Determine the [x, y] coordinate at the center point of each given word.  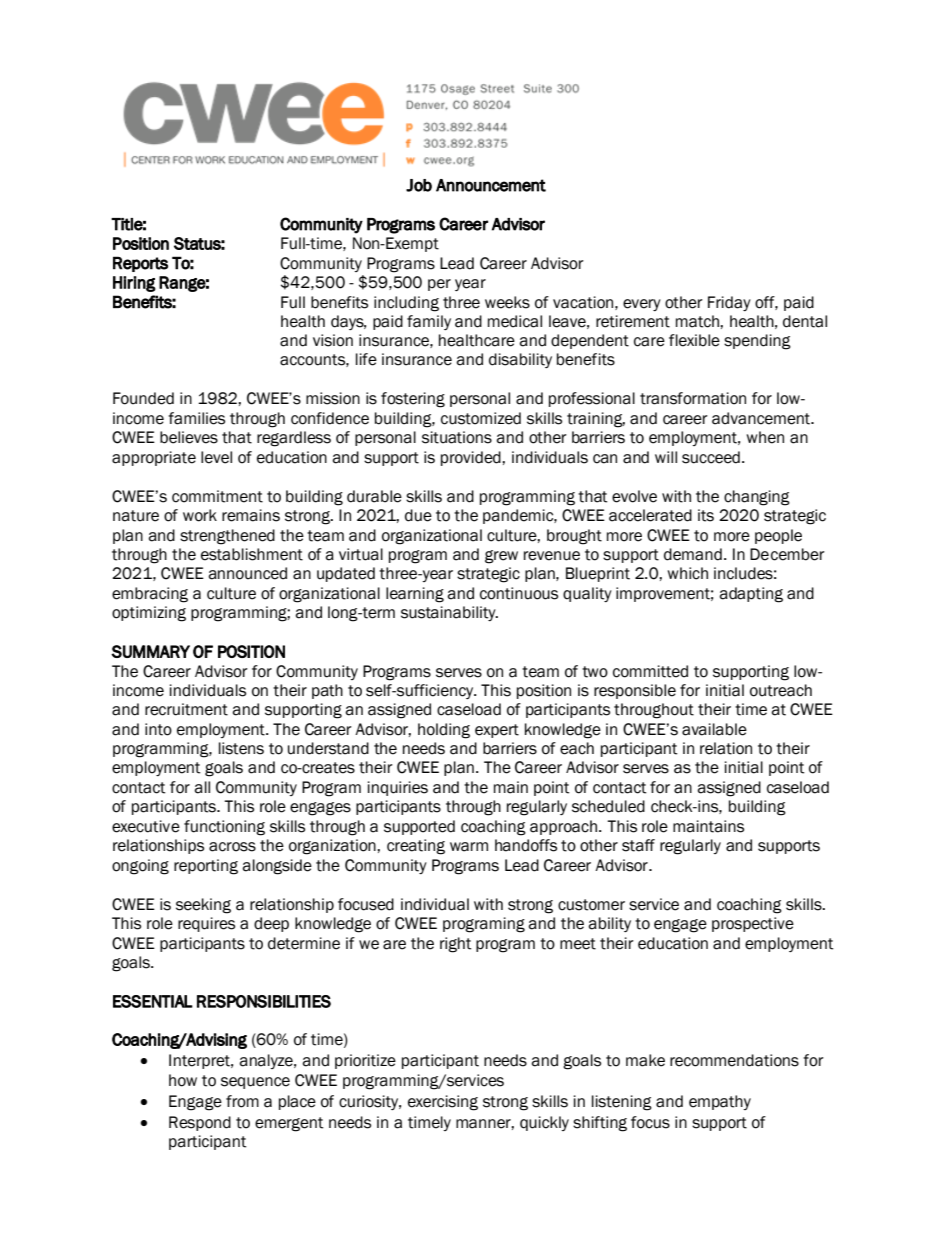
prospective [753, 924]
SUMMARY [150, 651]
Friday [729, 303]
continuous [519, 593]
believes [189, 437]
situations [457, 437]
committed [650, 671]
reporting [206, 867]
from [242, 1101]
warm [469, 847]
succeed [711, 457]
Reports [140, 264]
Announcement [491, 185]
